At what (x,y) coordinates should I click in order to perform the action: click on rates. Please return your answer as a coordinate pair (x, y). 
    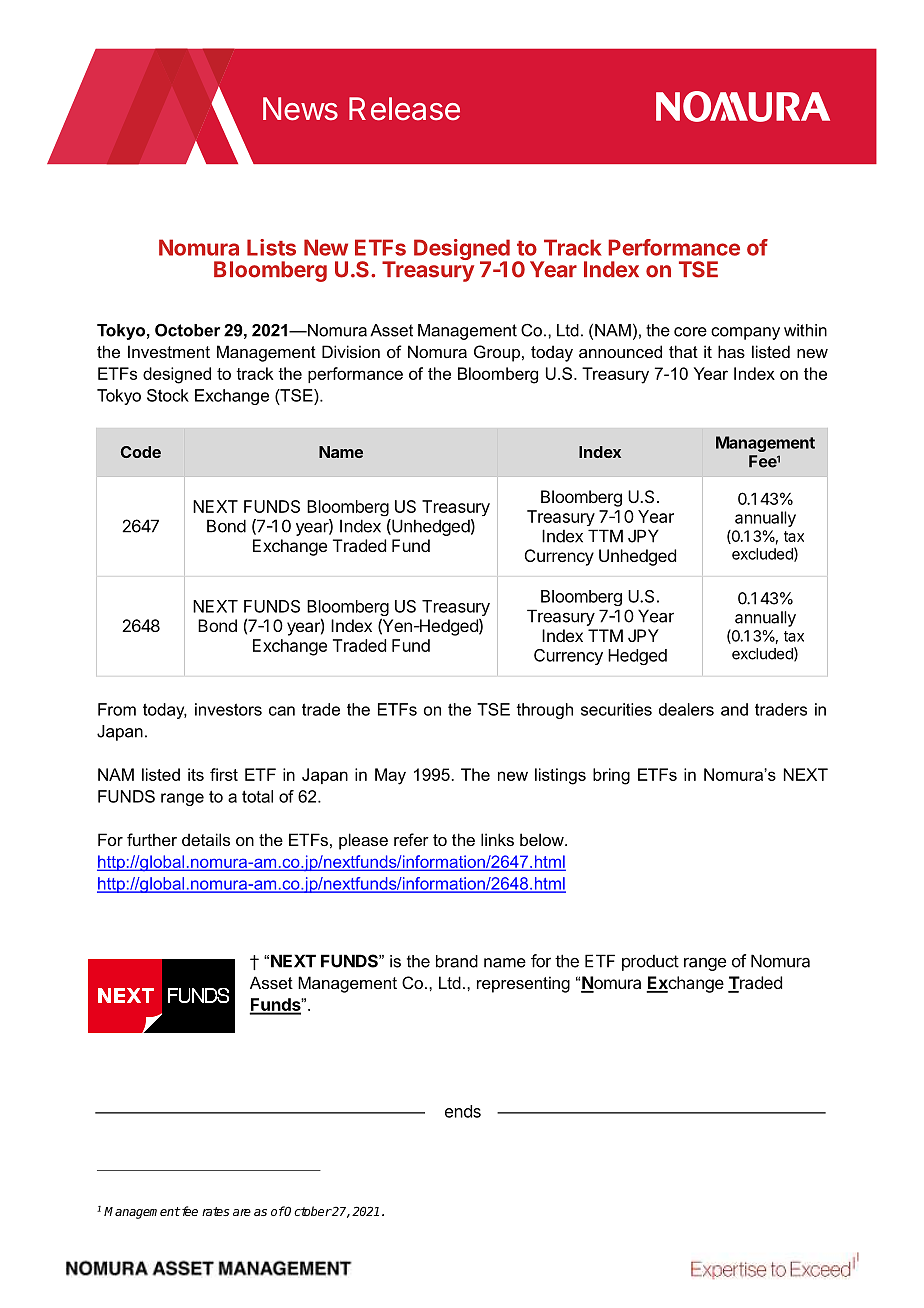
    Looking at the image, I should click on (215, 1211).
